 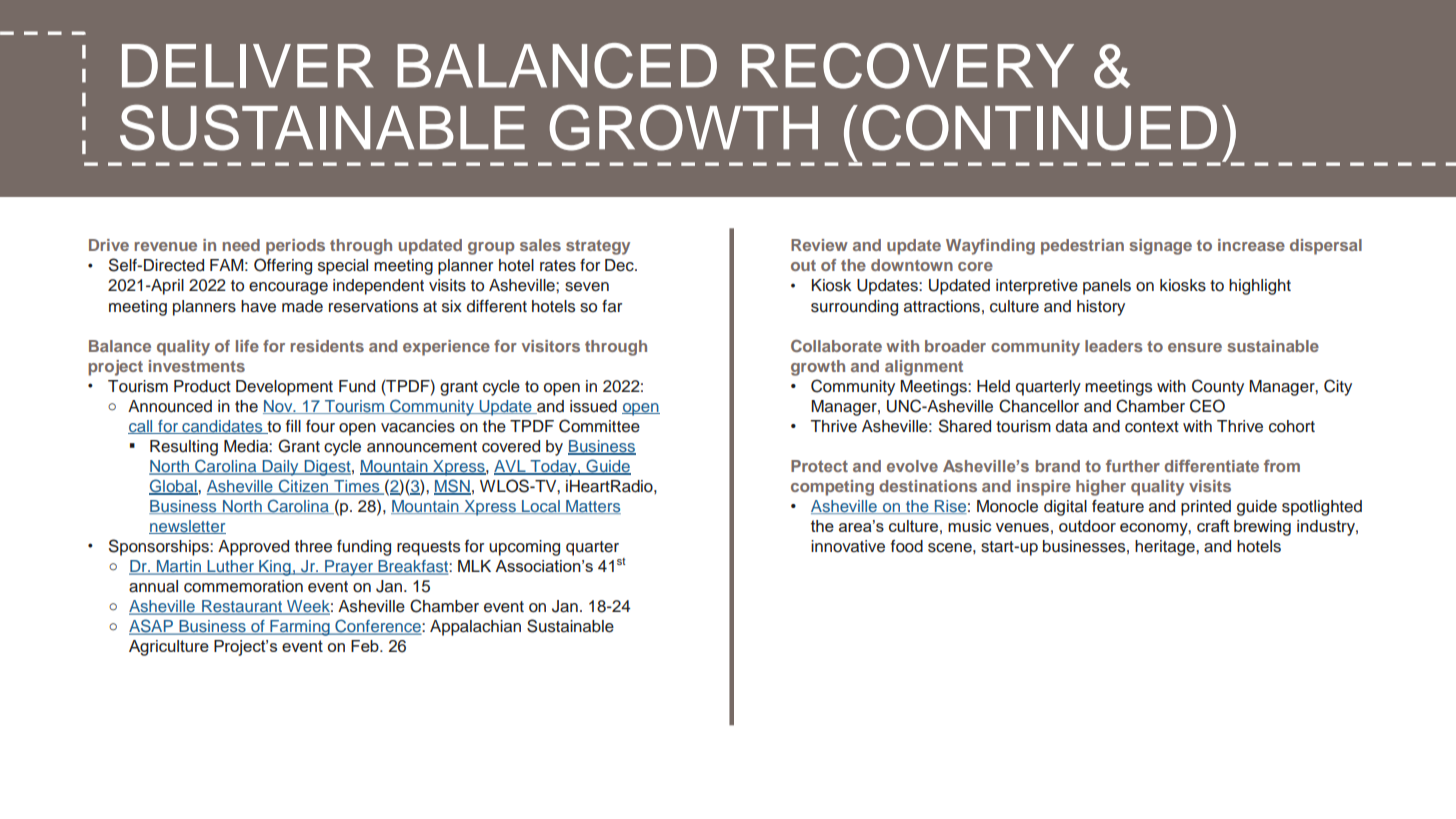 I want to click on printed, so click(x=1206, y=508).
